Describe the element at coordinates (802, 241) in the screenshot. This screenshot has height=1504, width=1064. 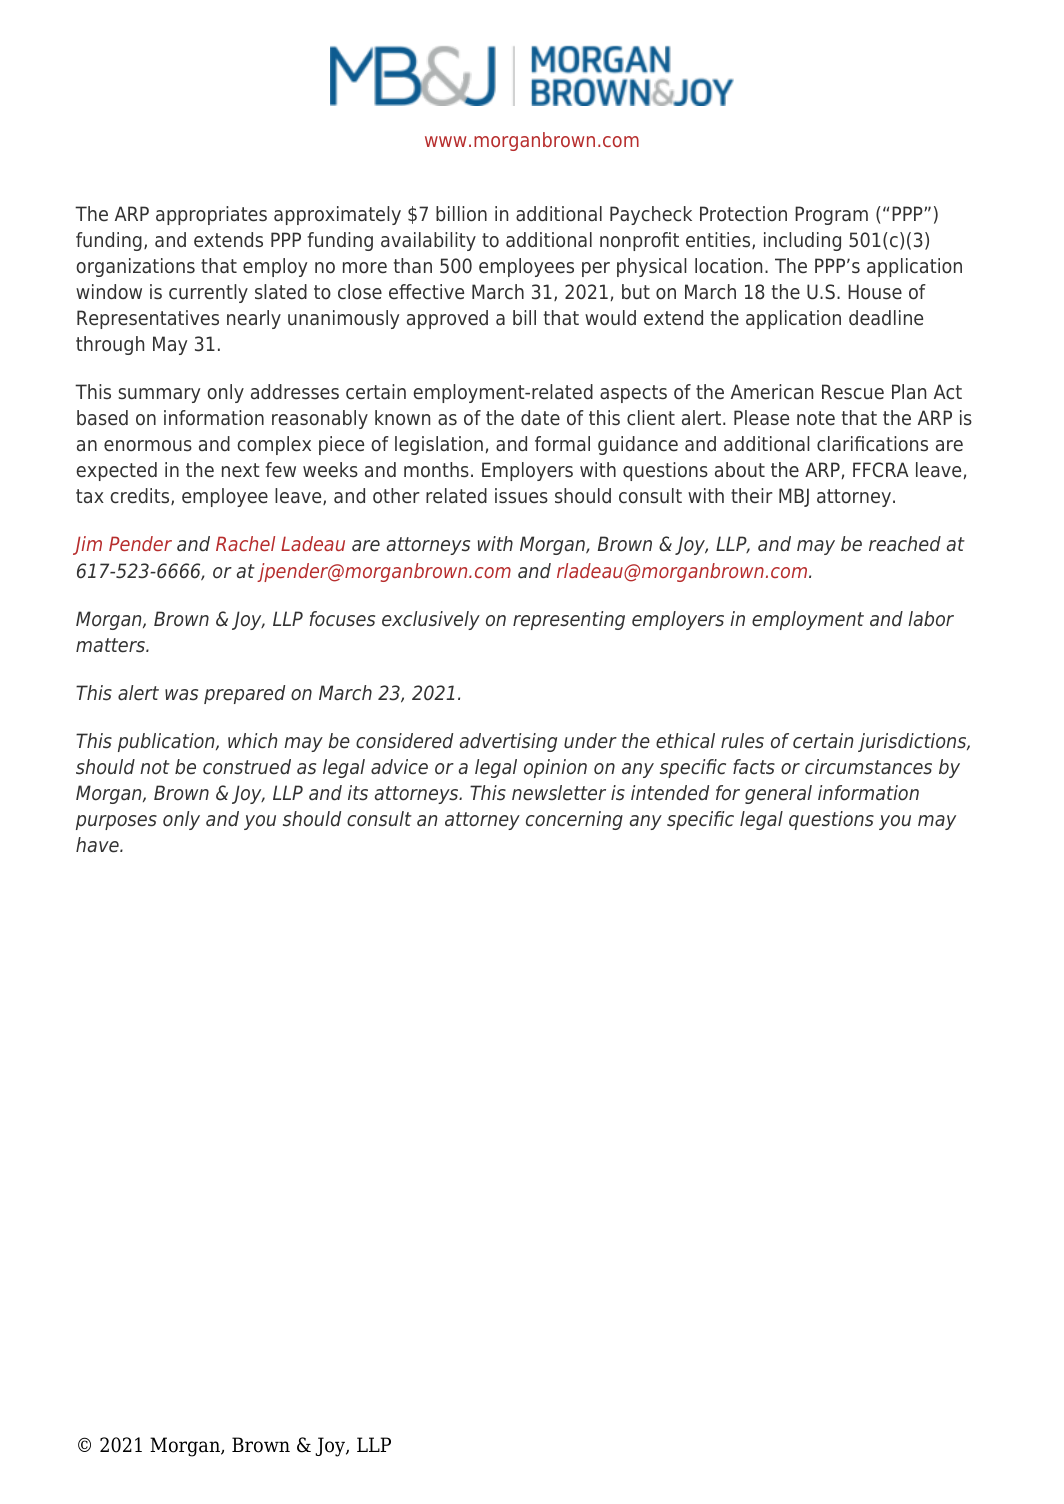
I see `including` at that location.
